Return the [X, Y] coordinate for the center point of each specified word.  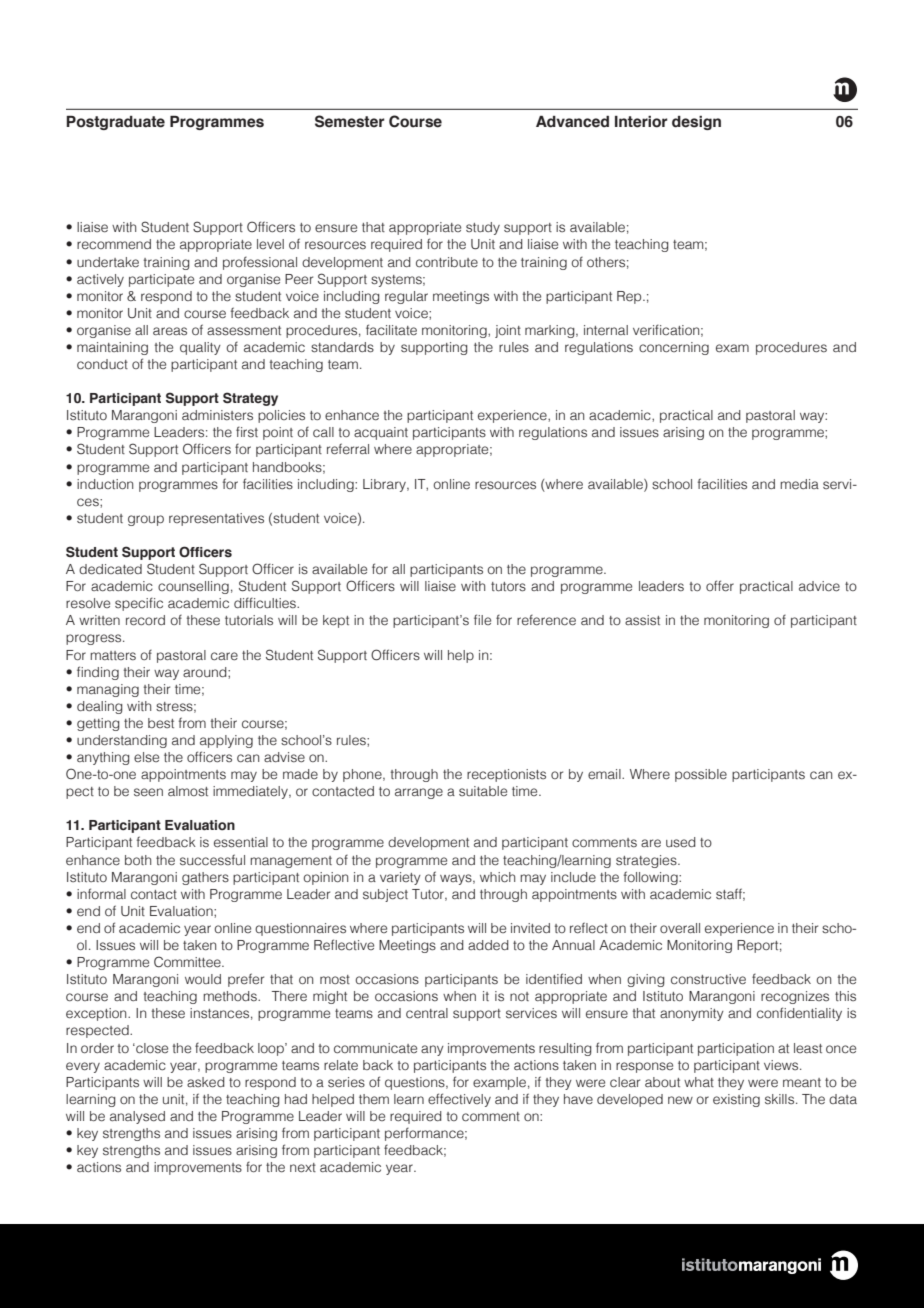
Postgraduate [115, 123]
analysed [137, 1117]
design [696, 123]
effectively [459, 1100]
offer [720, 586]
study [483, 228]
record [145, 620]
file [482, 619]
